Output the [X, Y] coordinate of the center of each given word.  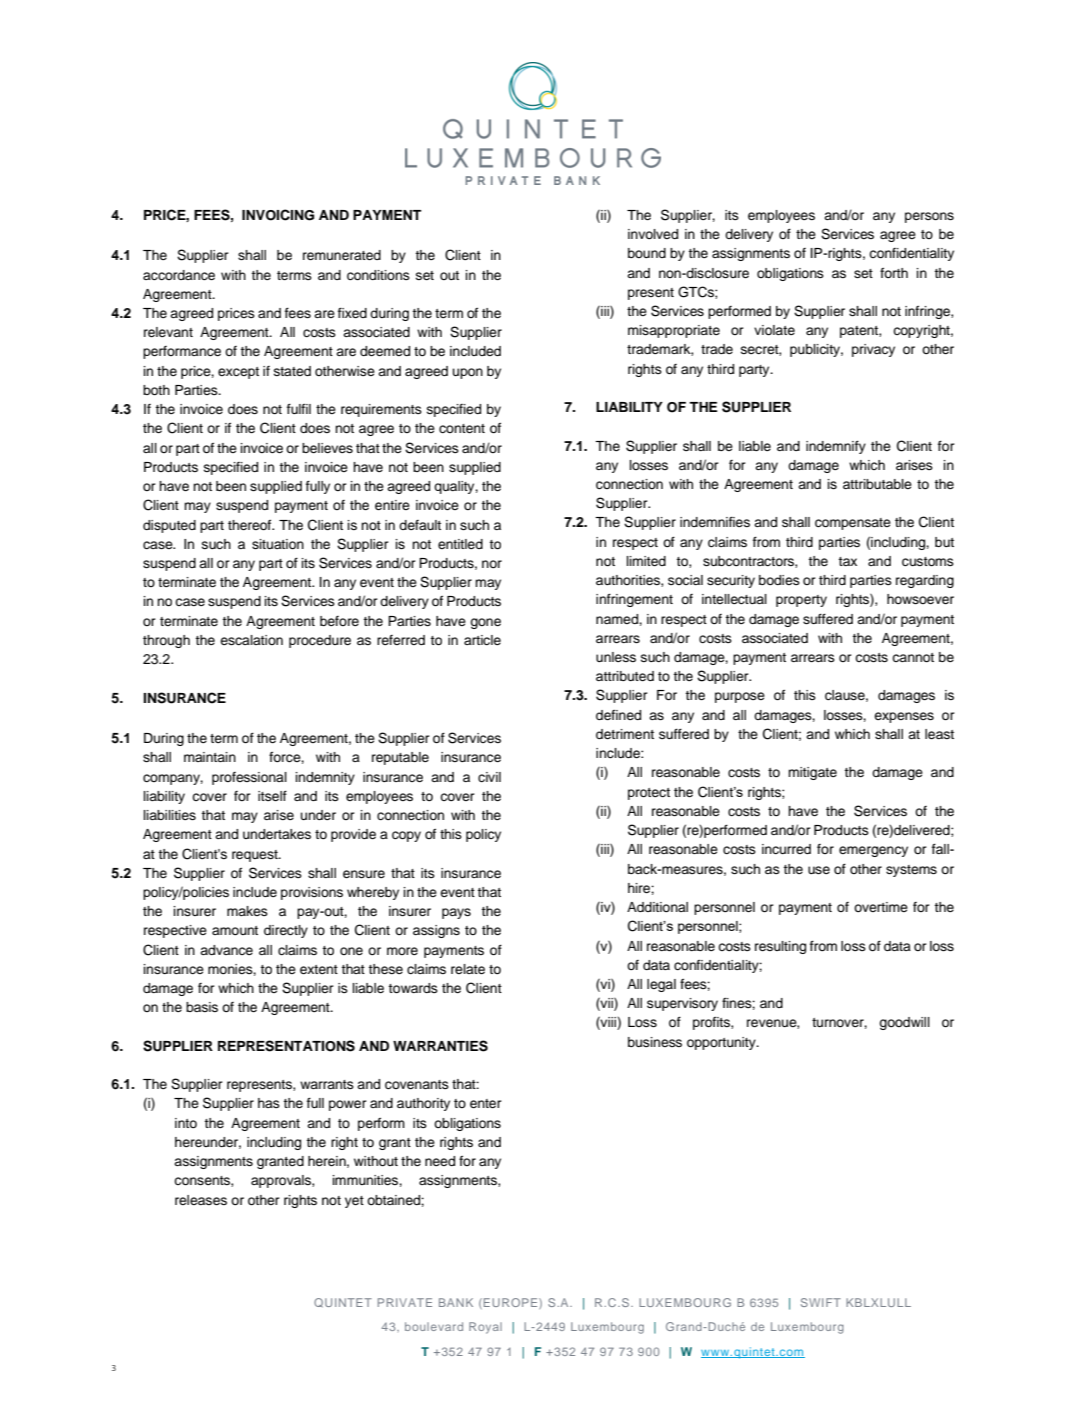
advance [226, 950]
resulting [780, 947]
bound [647, 253]
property [801, 601]
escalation [251, 640]
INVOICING [278, 215]
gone [485, 623]
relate [468, 969]
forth [894, 272]
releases [201, 1200]
